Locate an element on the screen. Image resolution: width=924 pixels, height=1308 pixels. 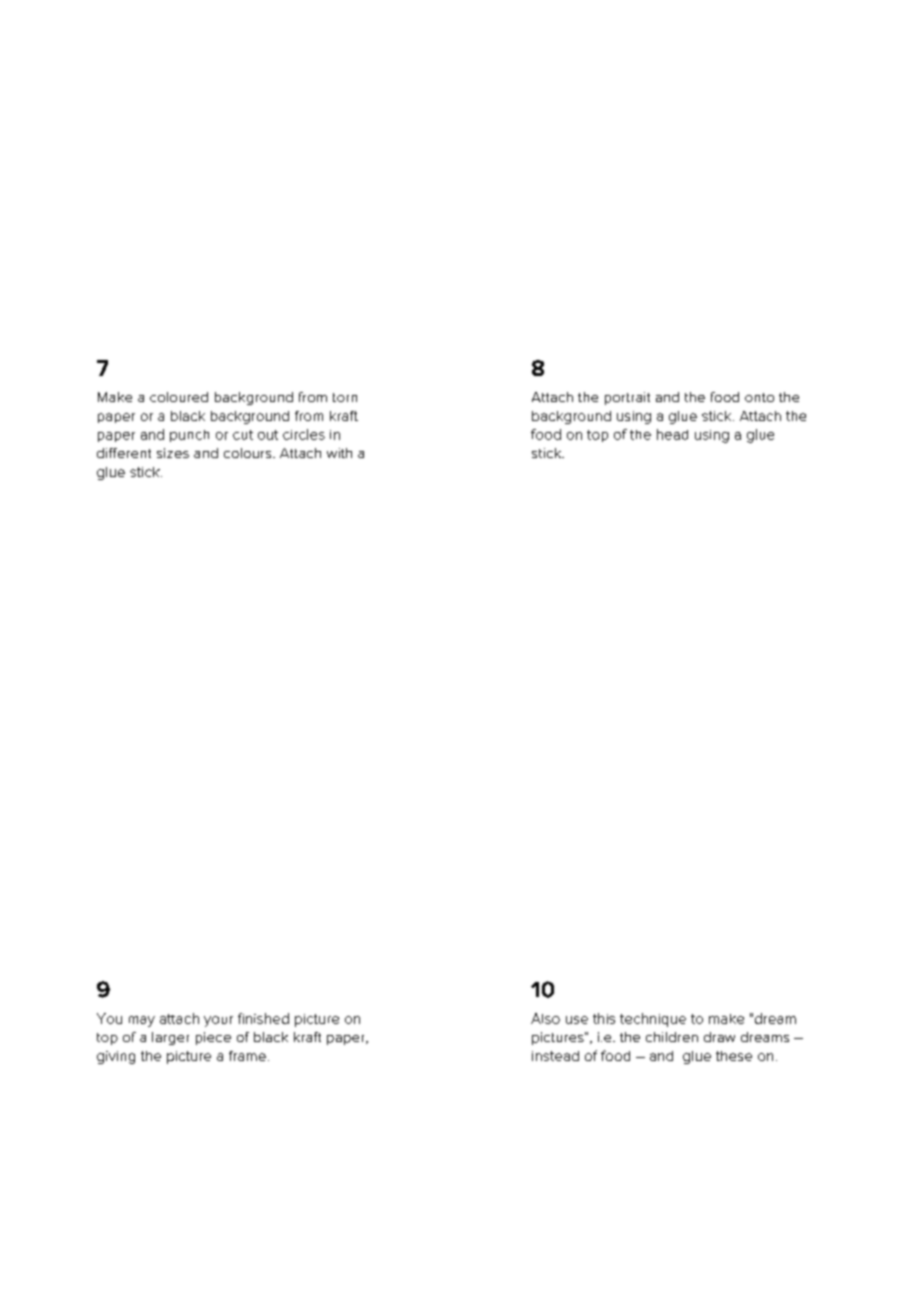
with is located at coordinates (339, 453).
